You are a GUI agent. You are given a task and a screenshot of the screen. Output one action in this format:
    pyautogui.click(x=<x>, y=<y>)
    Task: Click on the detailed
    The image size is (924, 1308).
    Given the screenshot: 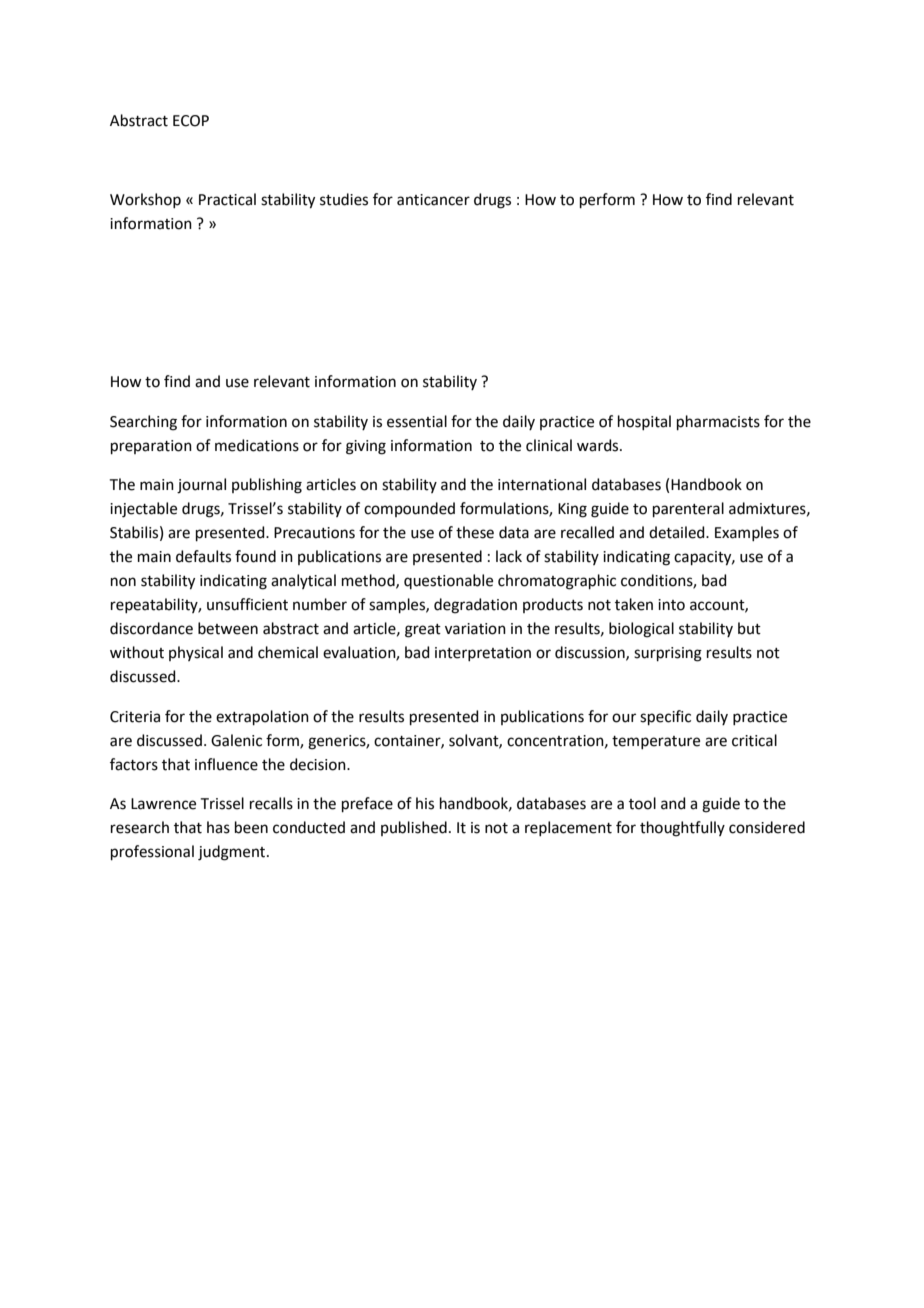 What is the action you would take?
    pyautogui.click(x=678, y=532)
